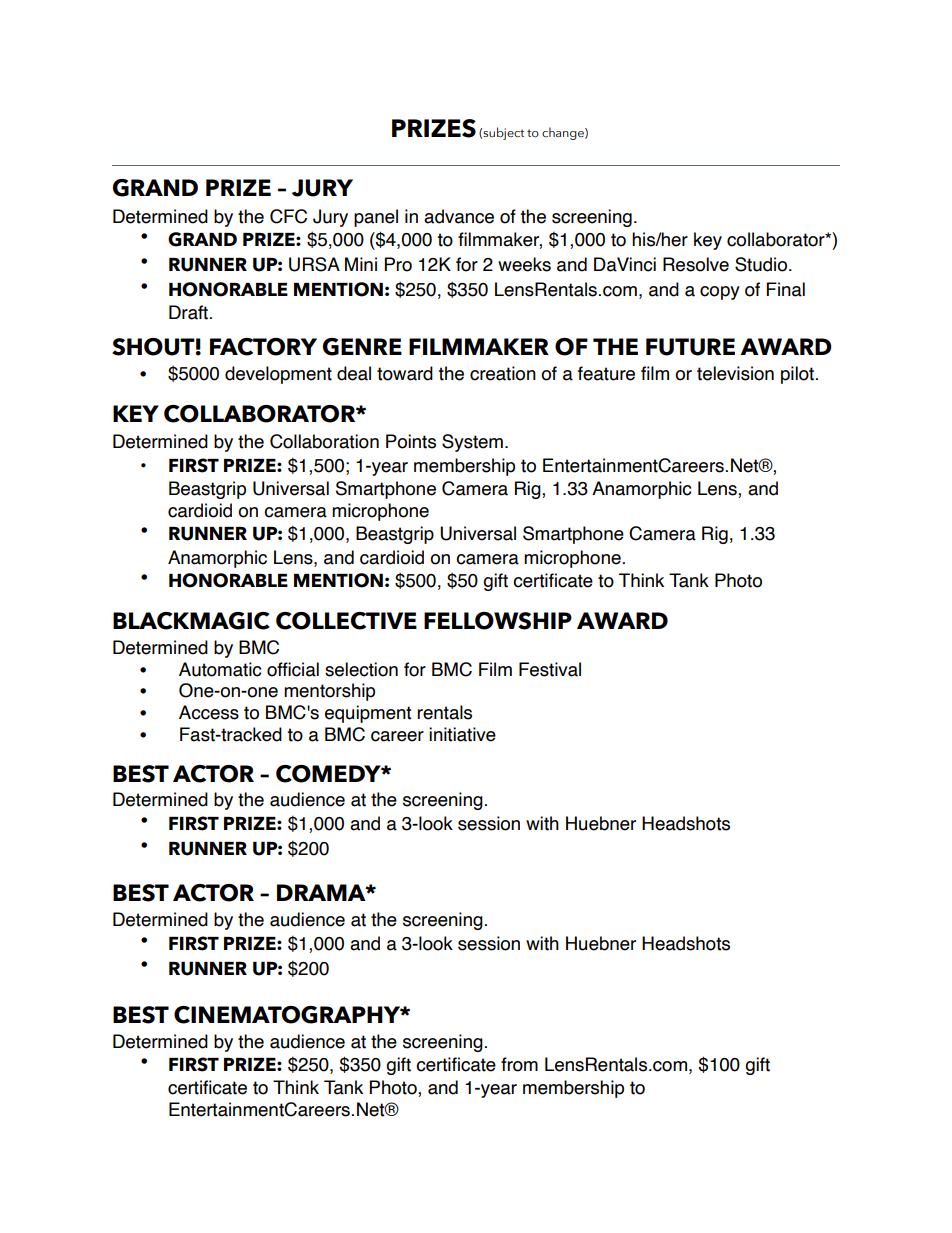 The image size is (952, 1233). What do you see at coordinates (220, 669) in the screenshot?
I see `Automatic` at bounding box center [220, 669].
